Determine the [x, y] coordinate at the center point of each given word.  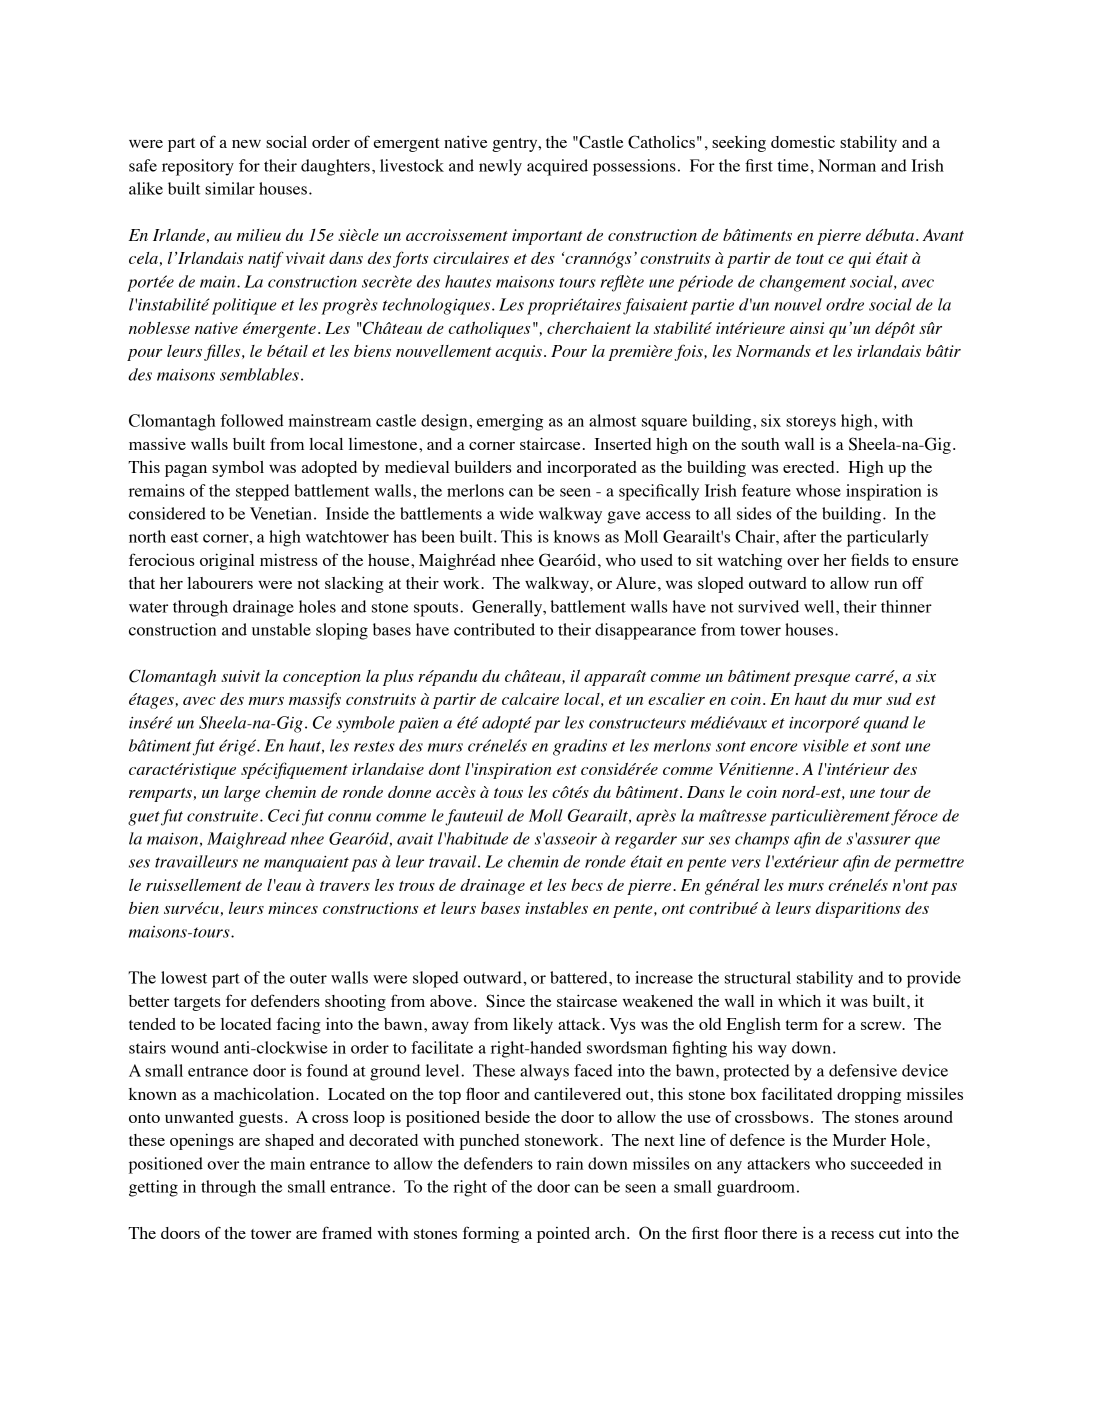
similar [230, 188]
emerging [510, 422]
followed [252, 420]
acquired [557, 167]
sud [899, 699]
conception [322, 678]
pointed [563, 1235]
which [799, 1001]
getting [153, 1188]
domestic [803, 142]
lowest [184, 977]
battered [580, 977]
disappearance [645, 631]
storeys [811, 423]
